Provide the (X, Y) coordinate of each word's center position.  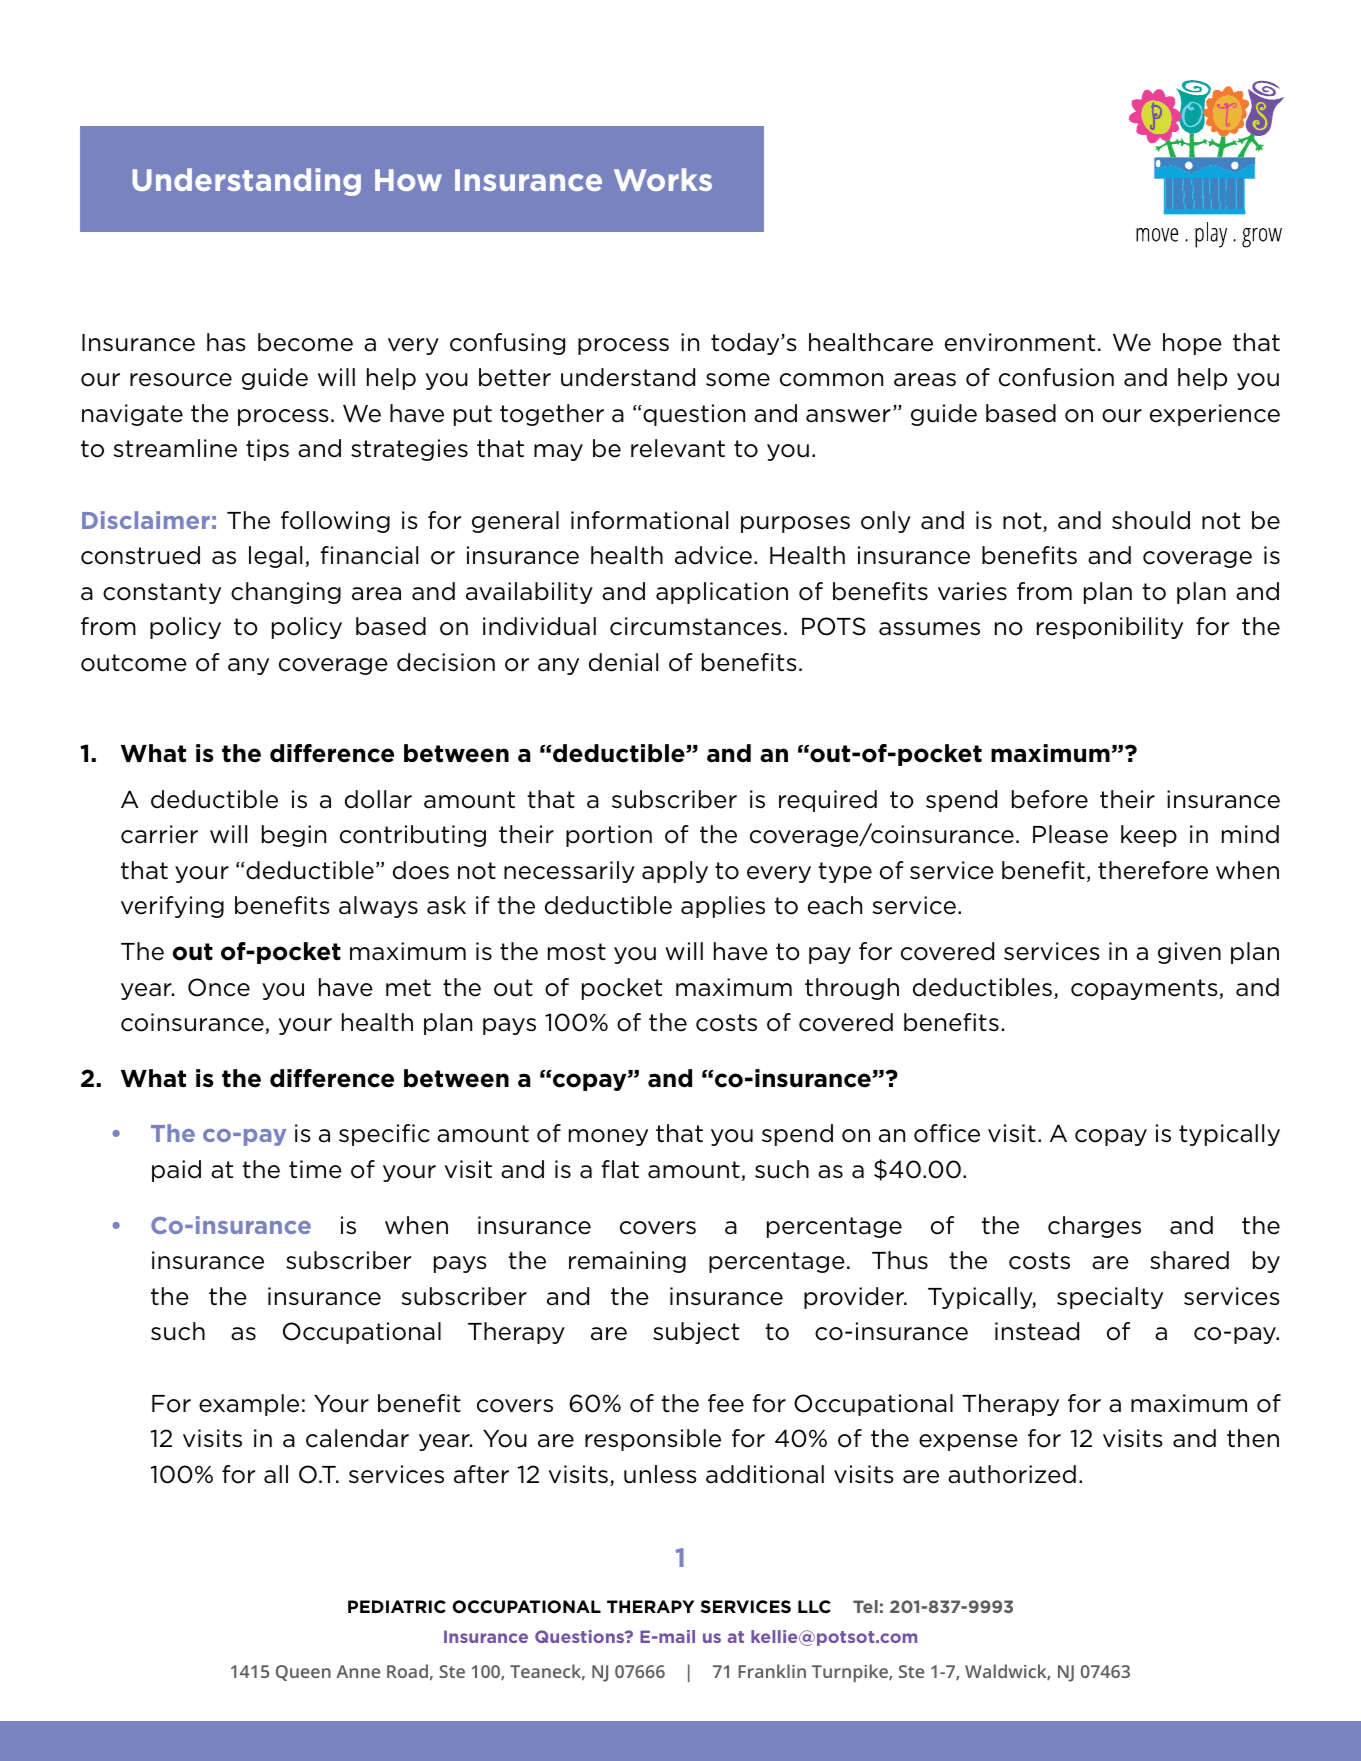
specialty (1110, 1298)
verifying (172, 907)
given (1189, 953)
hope (1192, 344)
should (1151, 520)
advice (713, 555)
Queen (303, 1673)
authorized (1012, 1474)
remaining (627, 1262)
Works (663, 179)
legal (275, 557)
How (408, 180)
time (315, 1169)
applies (723, 907)
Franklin (772, 1671)
